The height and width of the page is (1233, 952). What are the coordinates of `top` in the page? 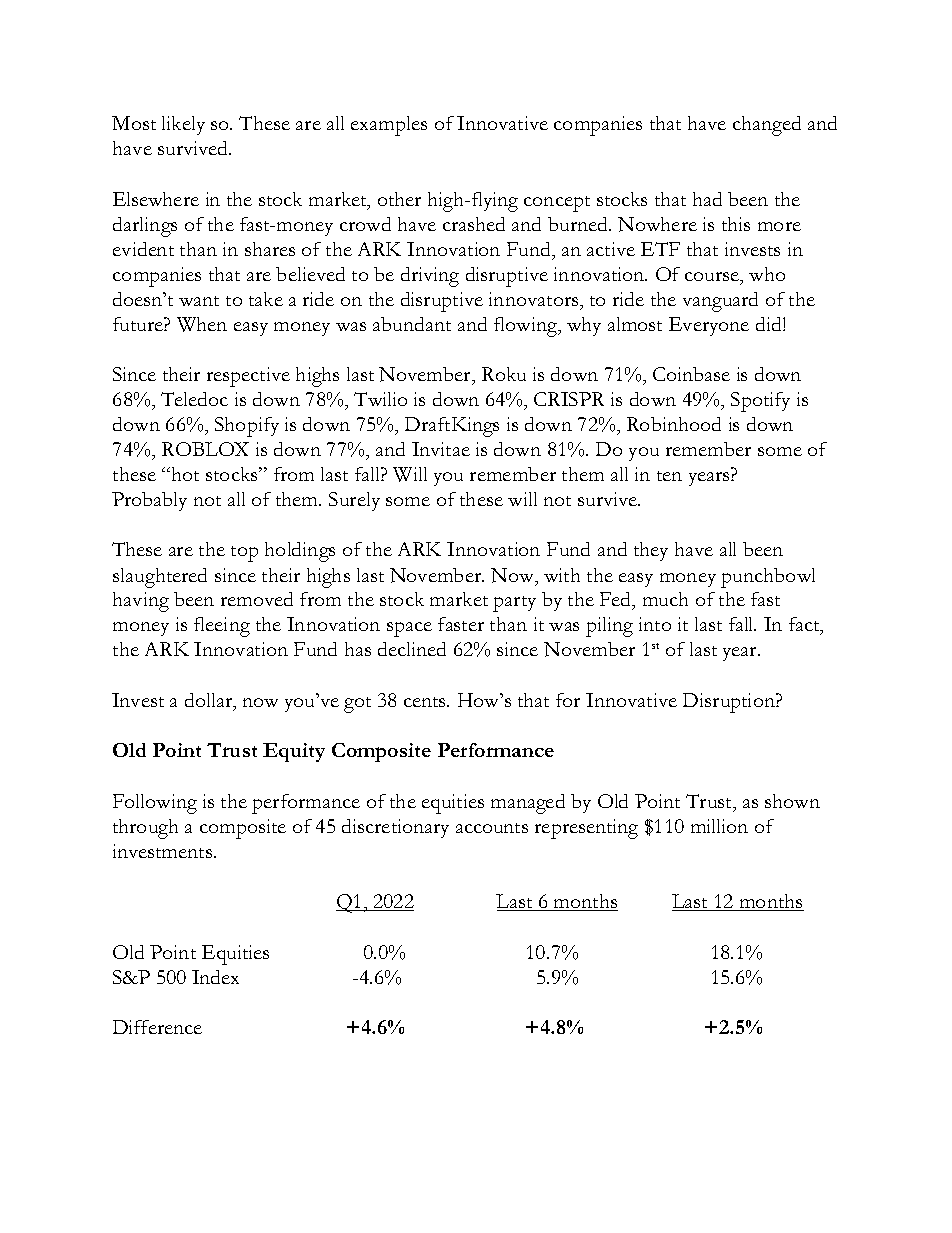 It's located at (244, 554).
